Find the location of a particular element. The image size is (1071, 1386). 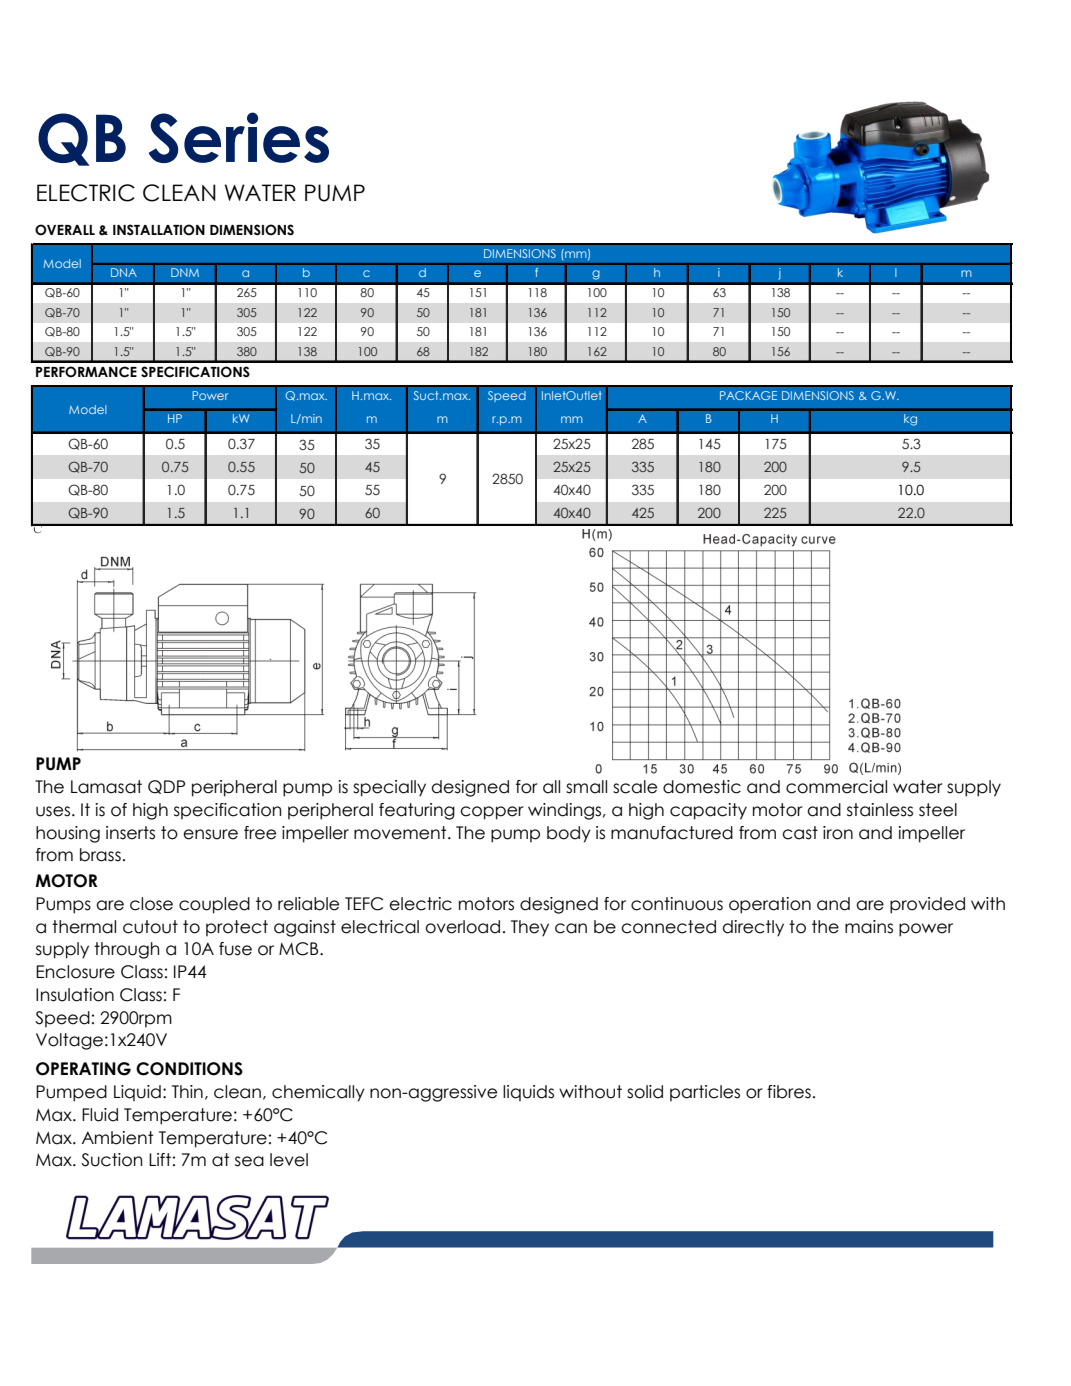

small is located at coordinates (586, 787).
